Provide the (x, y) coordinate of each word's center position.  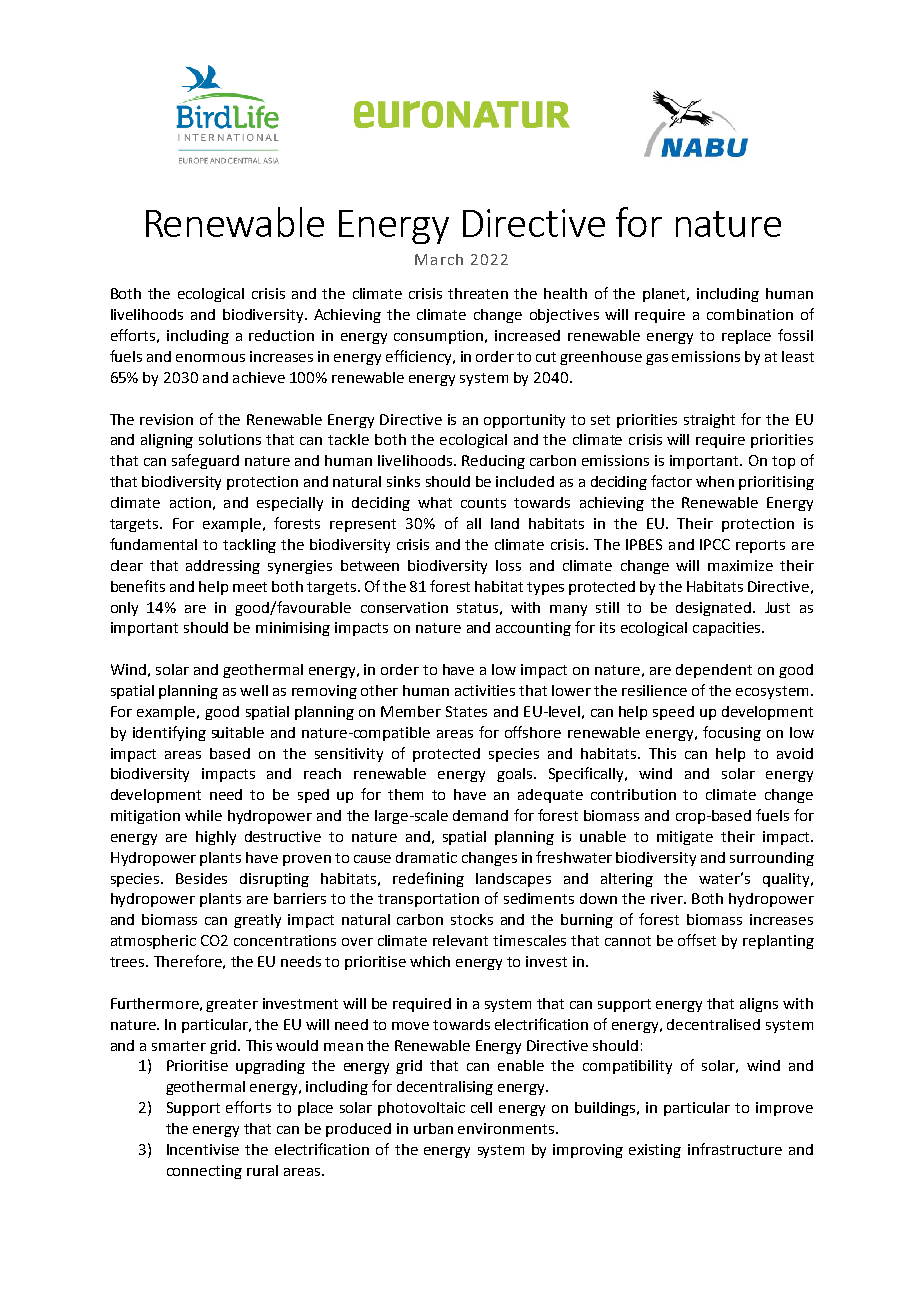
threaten (478, 293)
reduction (281, 335)
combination (750, 314)
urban (433, 1128)
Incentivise (203, 1149)
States (466, 711)
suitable (238, 732)
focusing (732, 733)
